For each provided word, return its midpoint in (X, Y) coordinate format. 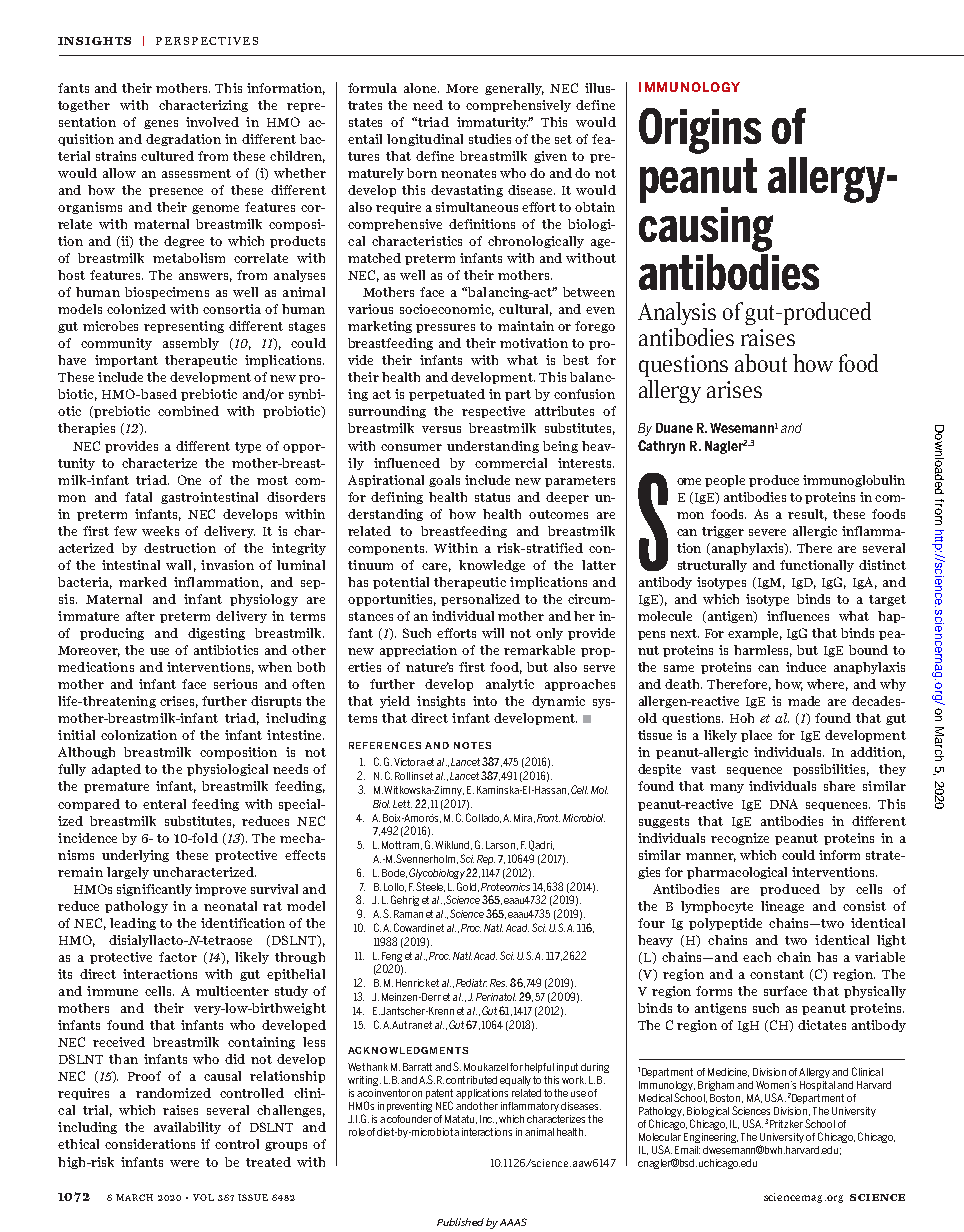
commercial (511, 463)
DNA (784, 804)
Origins (700, 131)
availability (187, 1128)
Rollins (409, 776)
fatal (138, 497)
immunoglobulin (854, 481)
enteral (164, 804)
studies (490, 139)
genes (161, 124)
